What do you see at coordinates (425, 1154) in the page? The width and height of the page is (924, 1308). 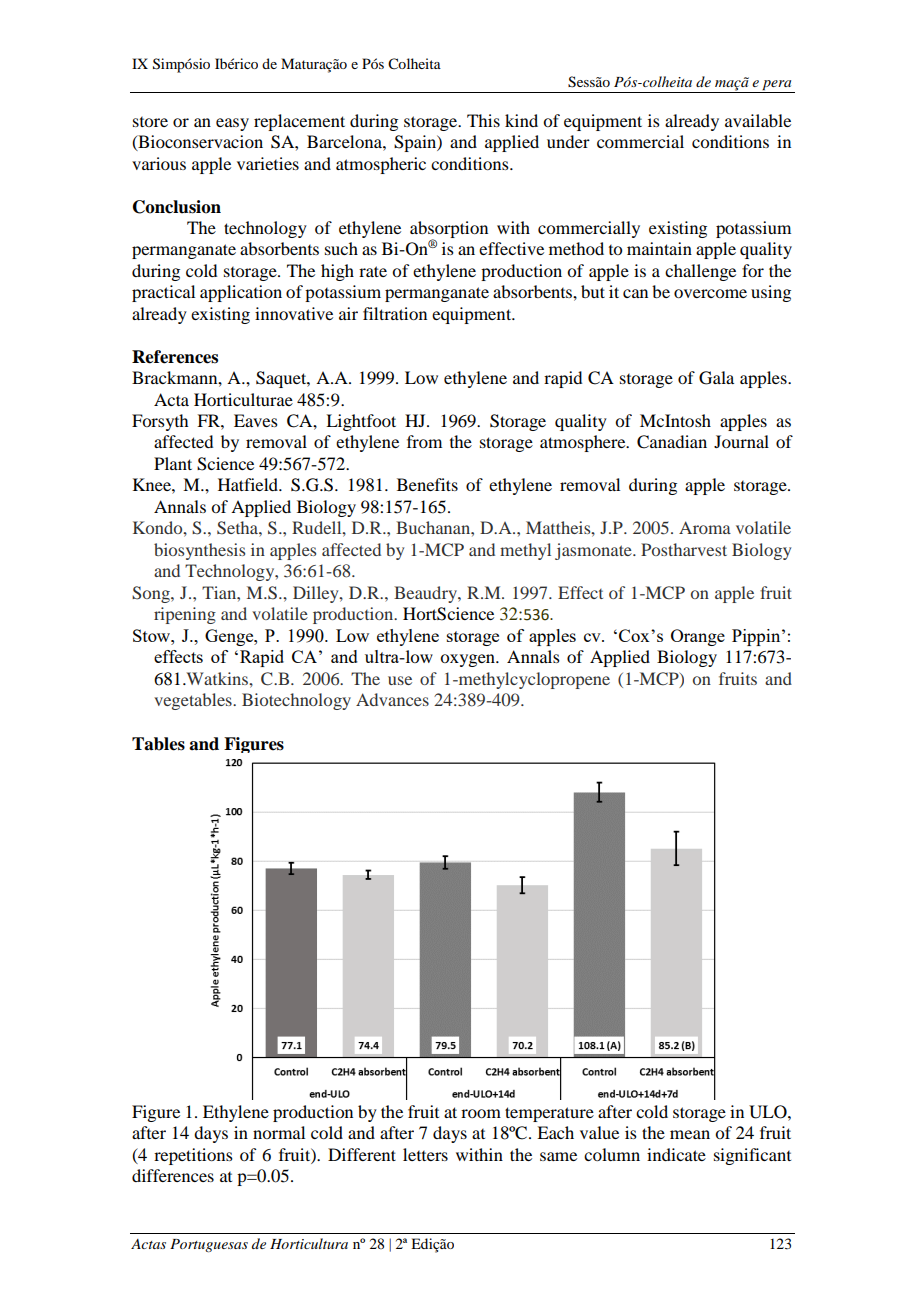 I see `letters` at bounding box center [425, 1154].
